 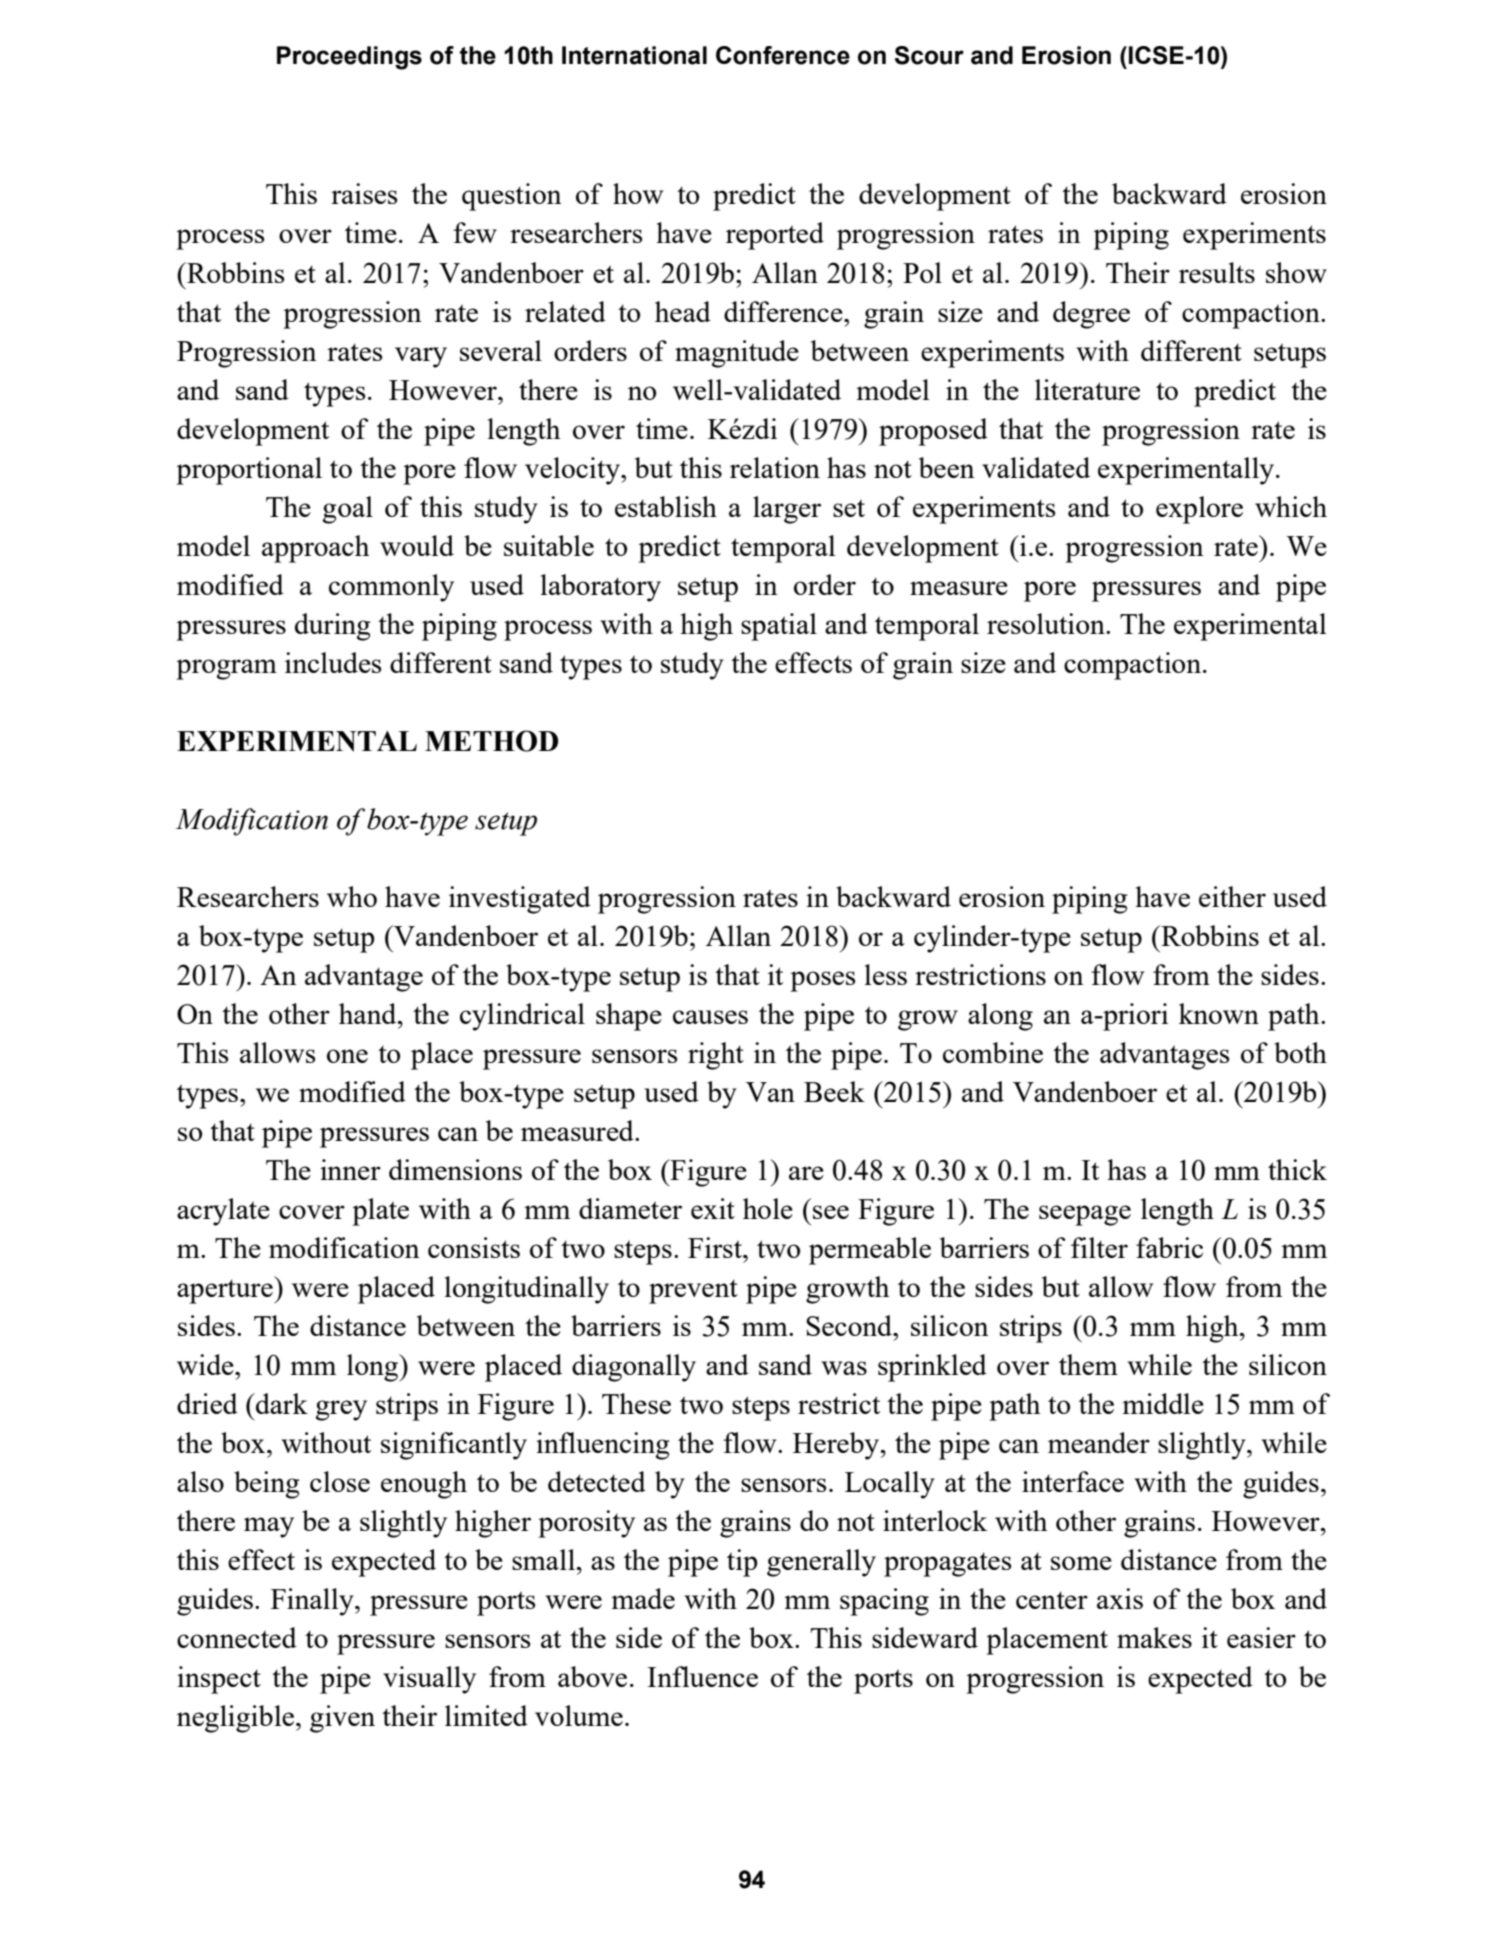 I want to click on given, so click(x=342, y=1719).
